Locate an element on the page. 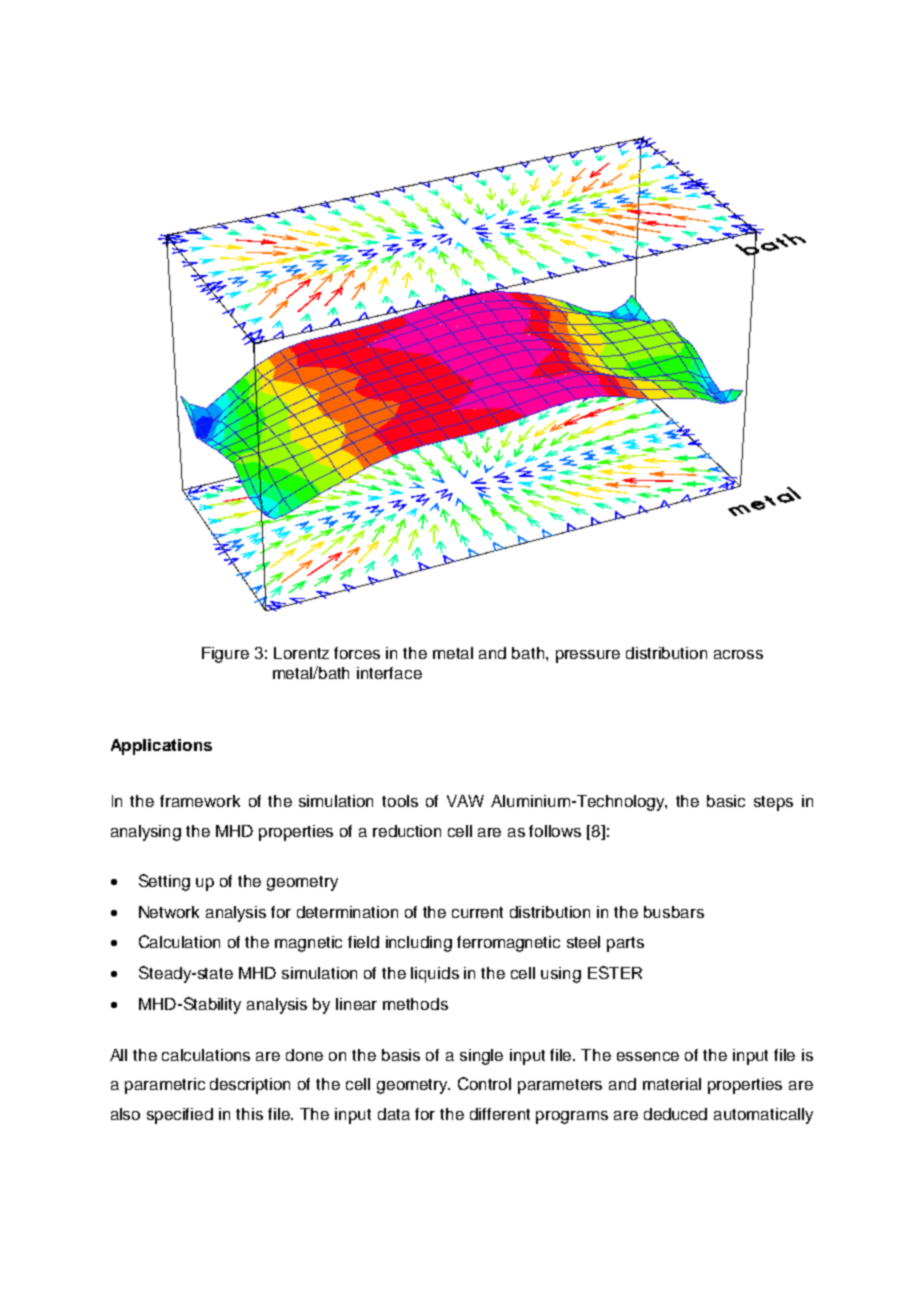  ESTER is located at coordinates (615, 972).
